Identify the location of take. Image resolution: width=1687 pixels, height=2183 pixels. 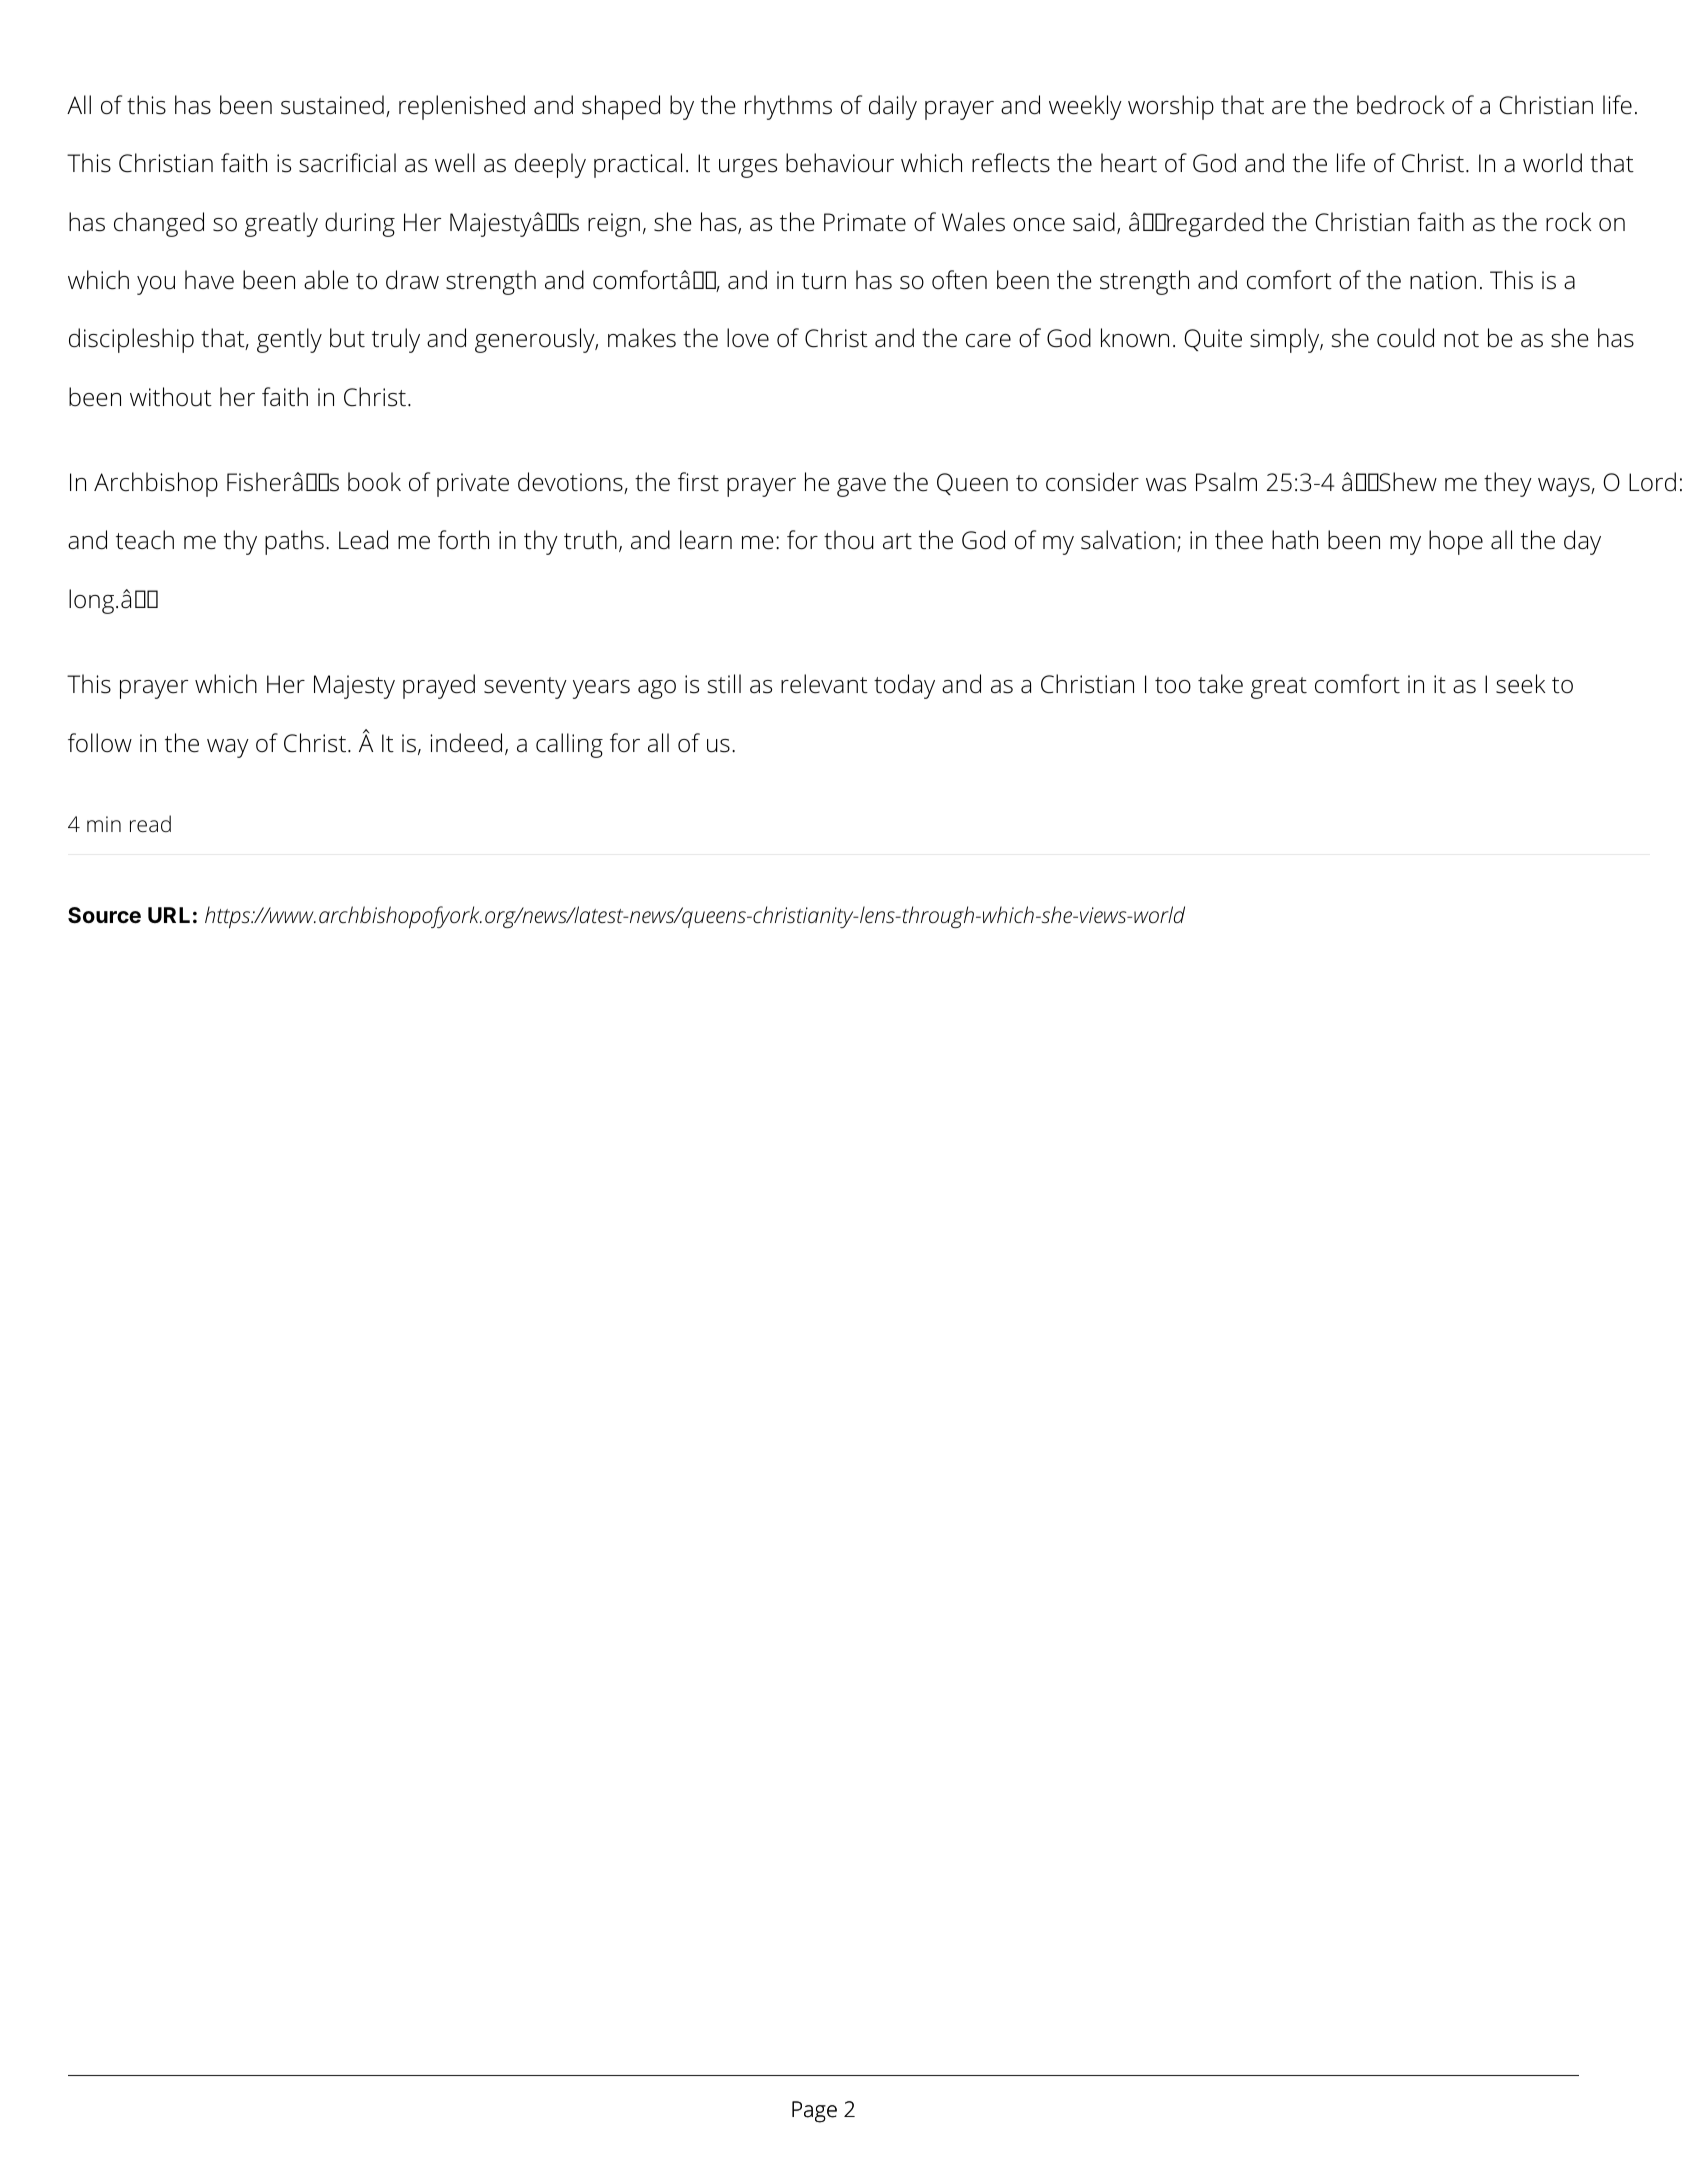
(1220, 684).
